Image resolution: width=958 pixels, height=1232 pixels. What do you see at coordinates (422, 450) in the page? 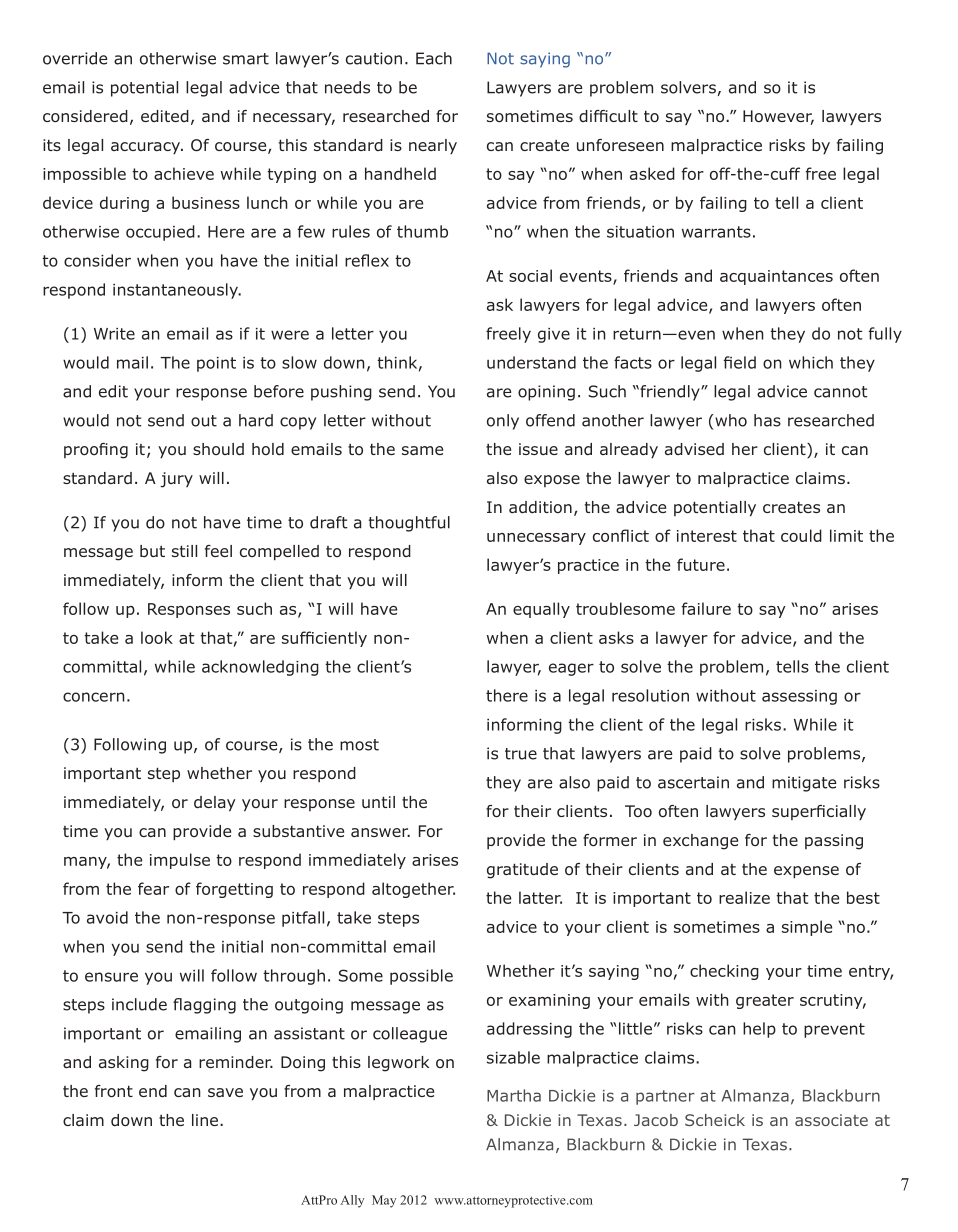
I see `same` at bounding box center [422, 450].
